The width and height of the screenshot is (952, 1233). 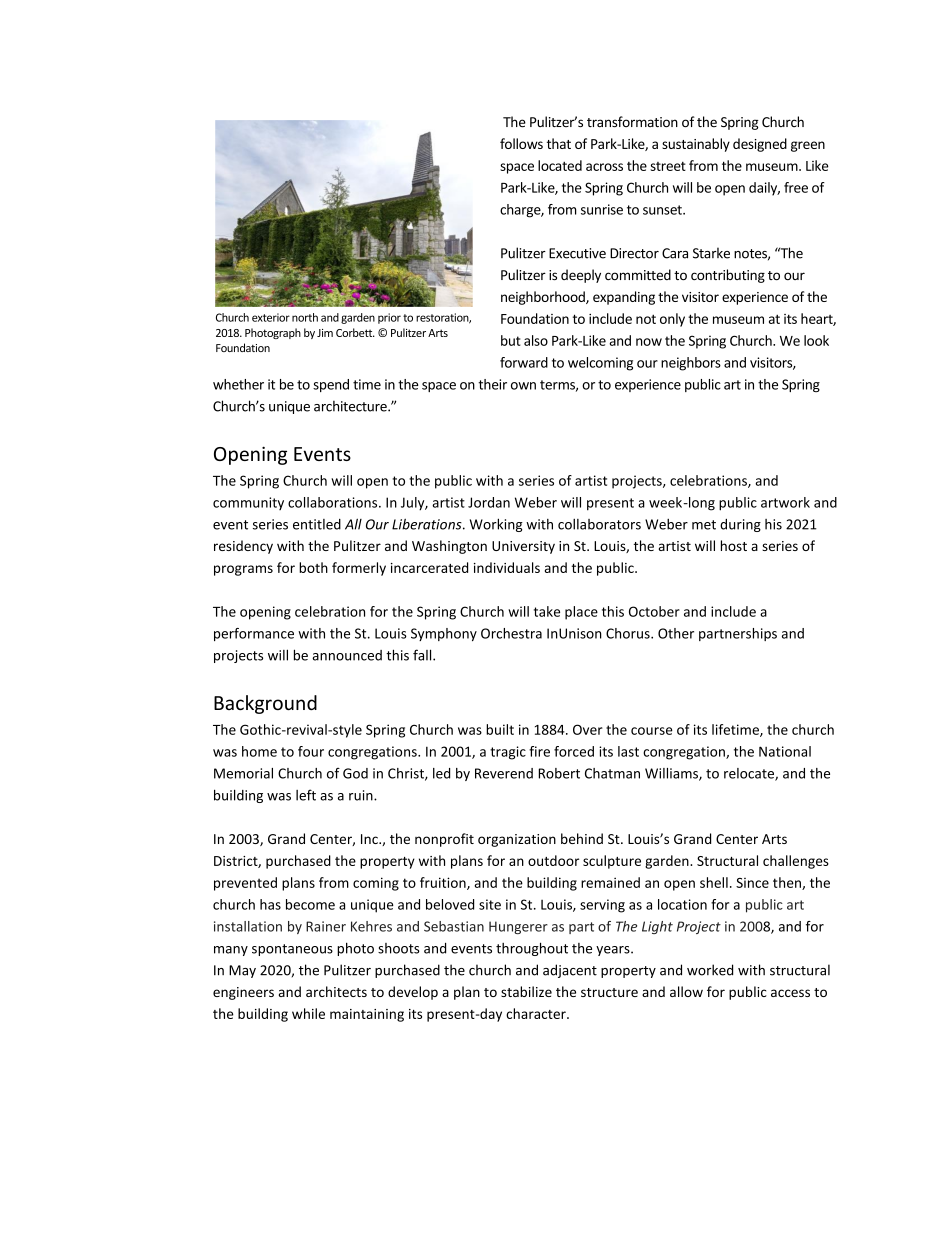 I want to click on individuals, so click(x=507, y=567).
